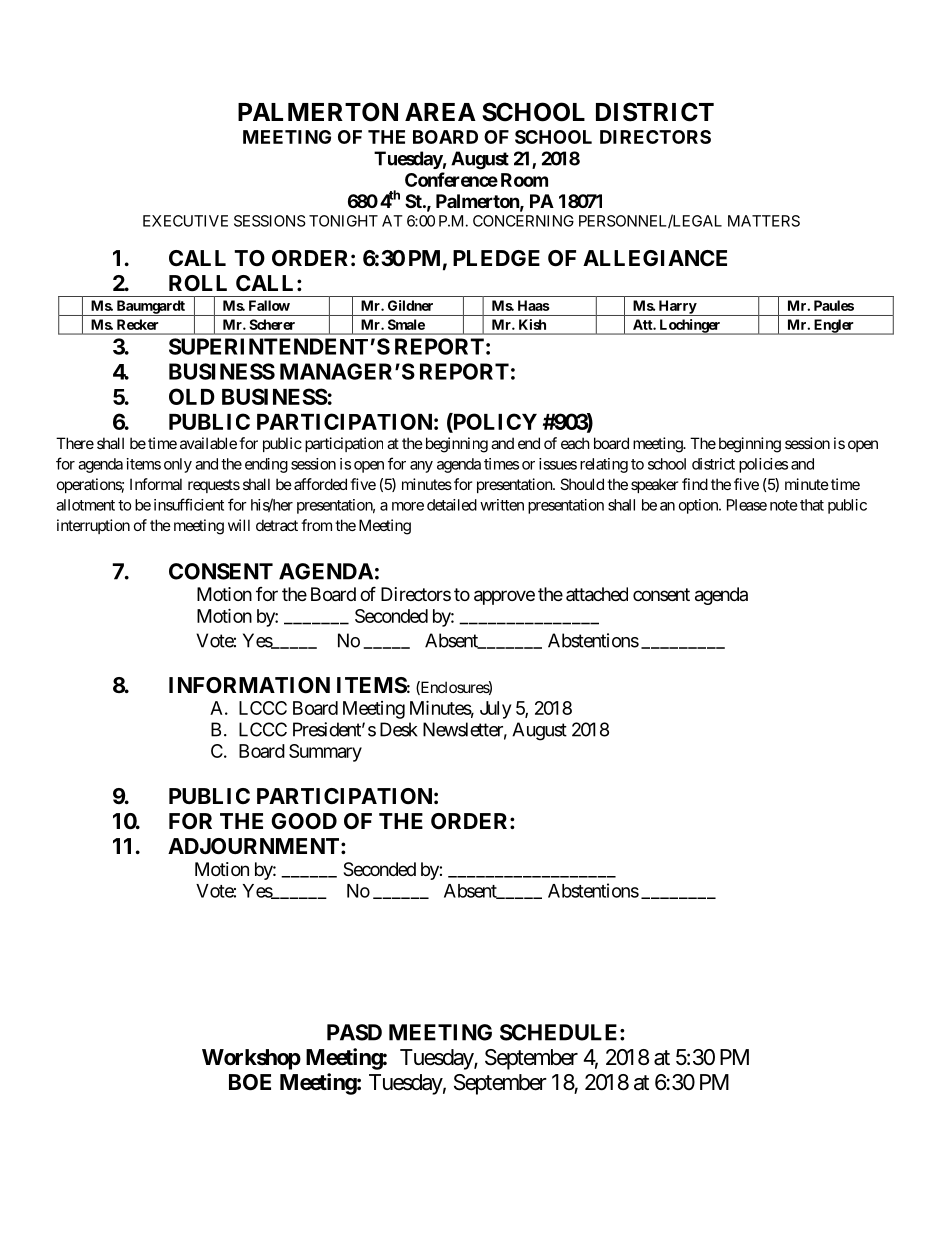 The width and height of the page is (952, 1233). I want to click on SCHEDULE, so click(560, 1032).
